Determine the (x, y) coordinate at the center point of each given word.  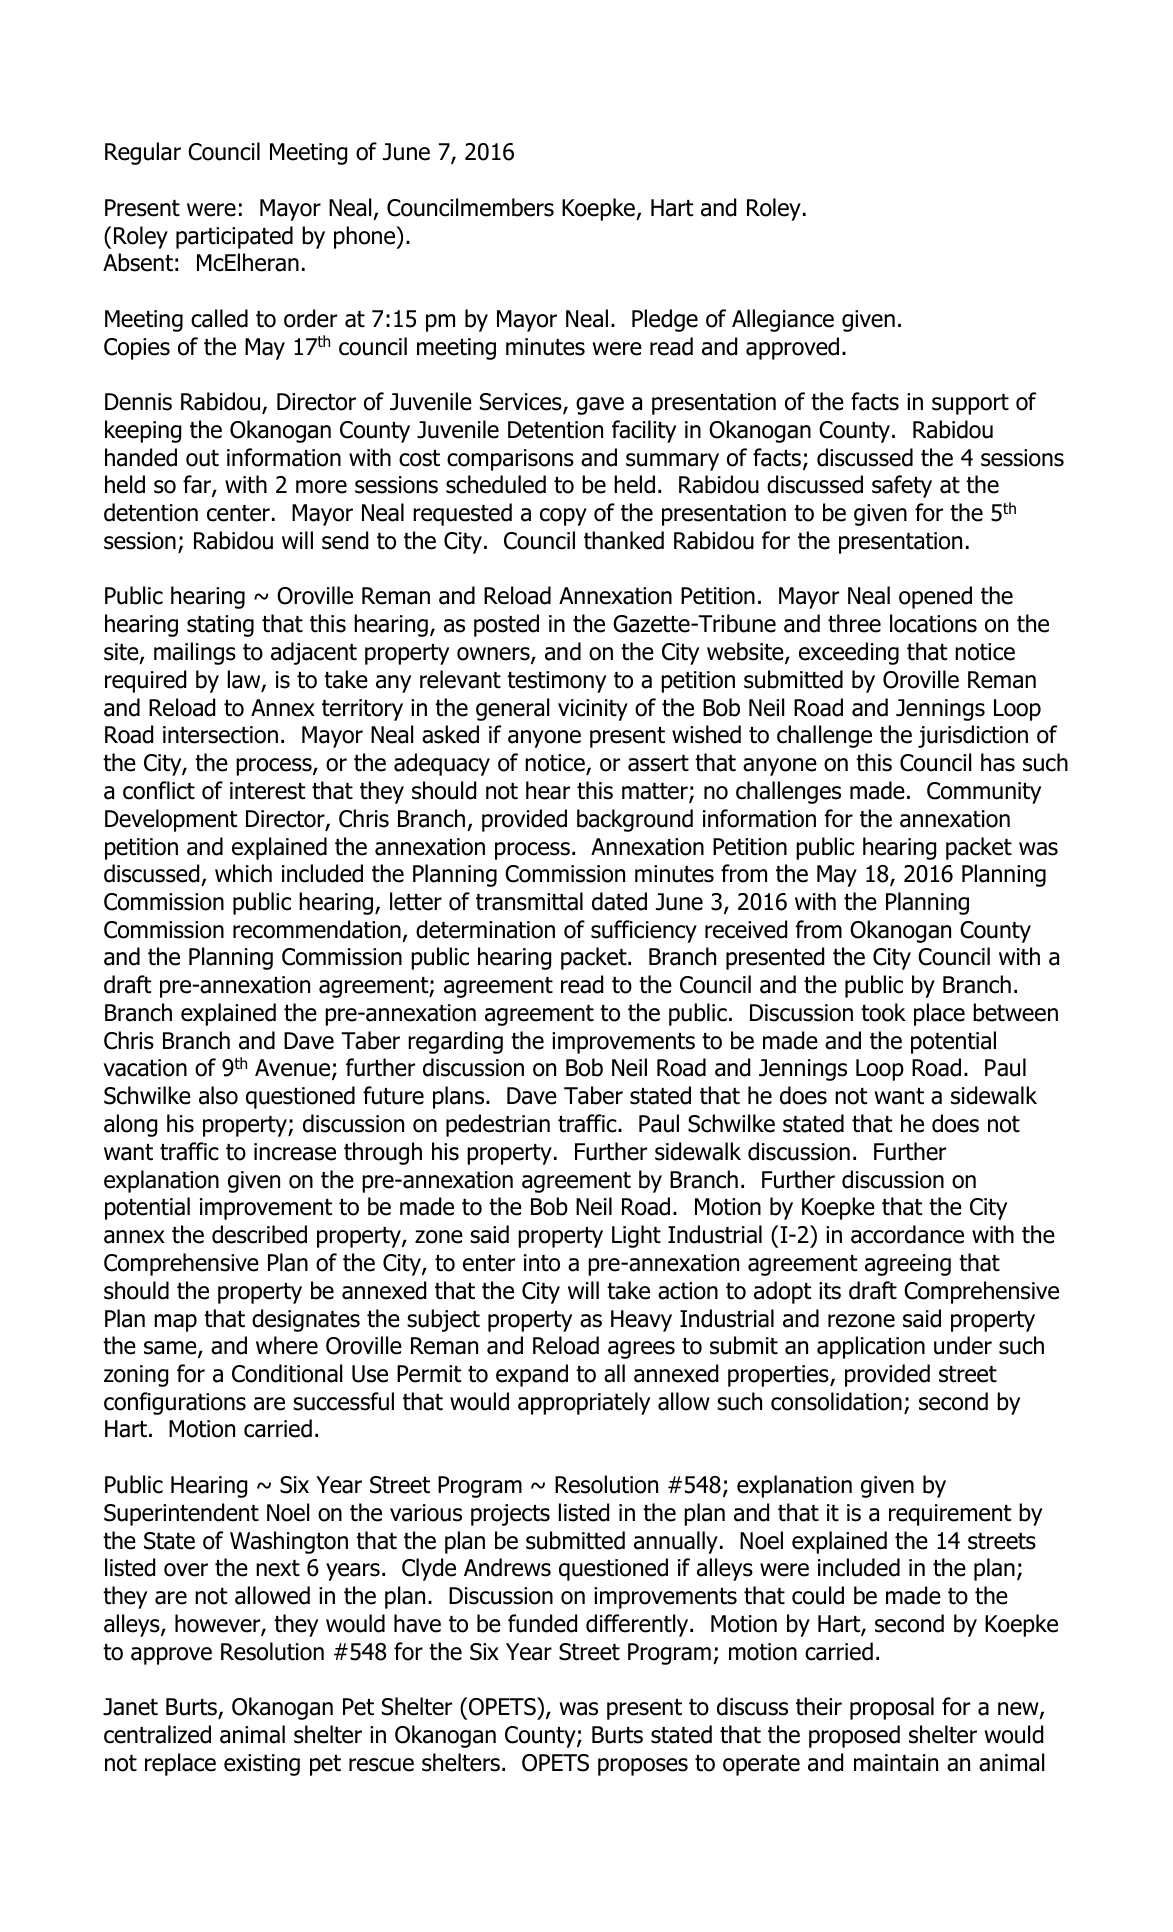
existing (262, 1765)
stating (220, 626)
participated (234, 237)
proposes (643, 1767)
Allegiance (783, 320)
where (287, 1345)
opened (935, 597)
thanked (624, 540)
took (883, 1012)
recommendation (317, 929)
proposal (892, 1708)
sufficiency (644, 931)
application (871, 1347)
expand (532, 1375)
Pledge (665, 320)
